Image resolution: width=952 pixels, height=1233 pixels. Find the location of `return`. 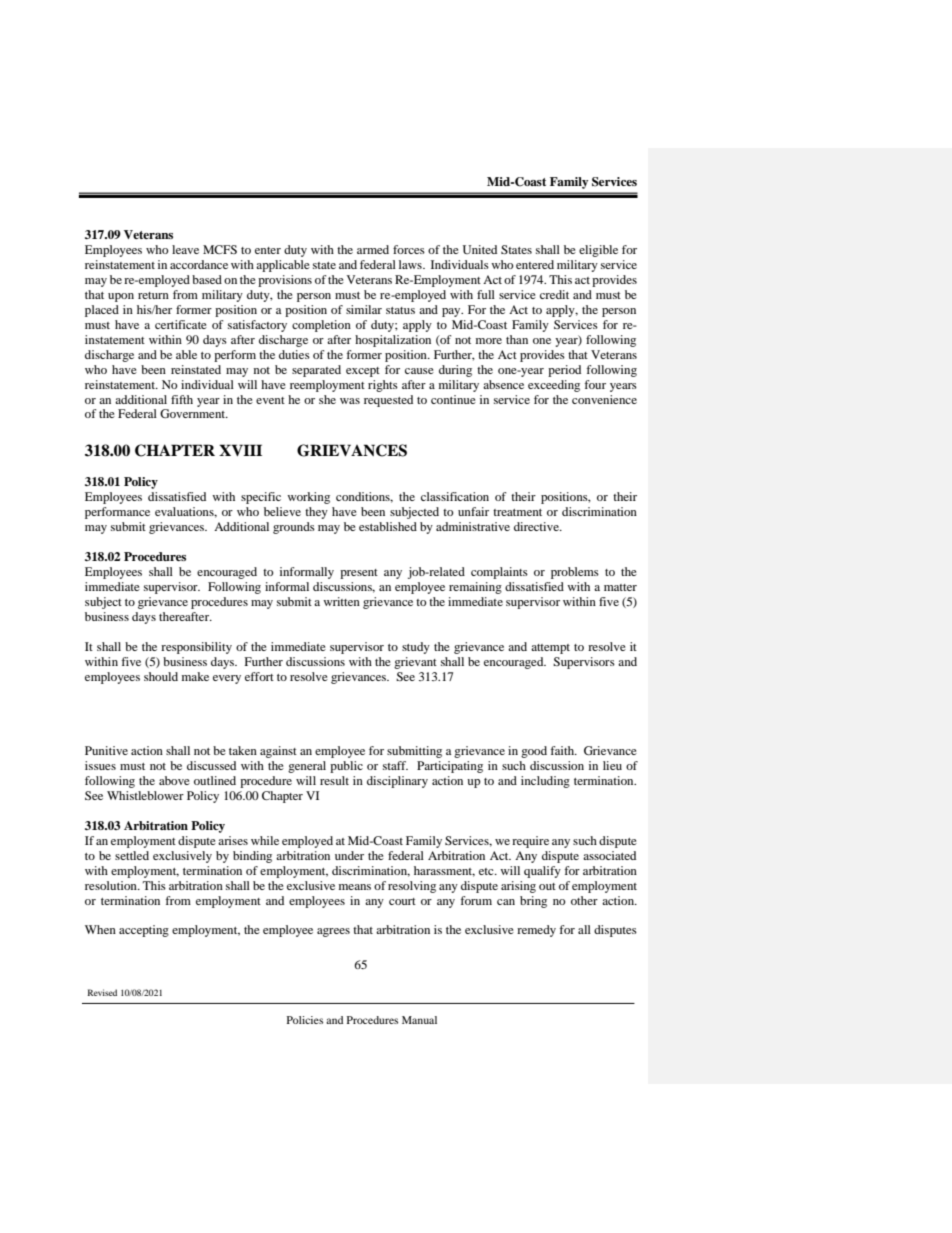

return is located at coordinates (153, 295).
